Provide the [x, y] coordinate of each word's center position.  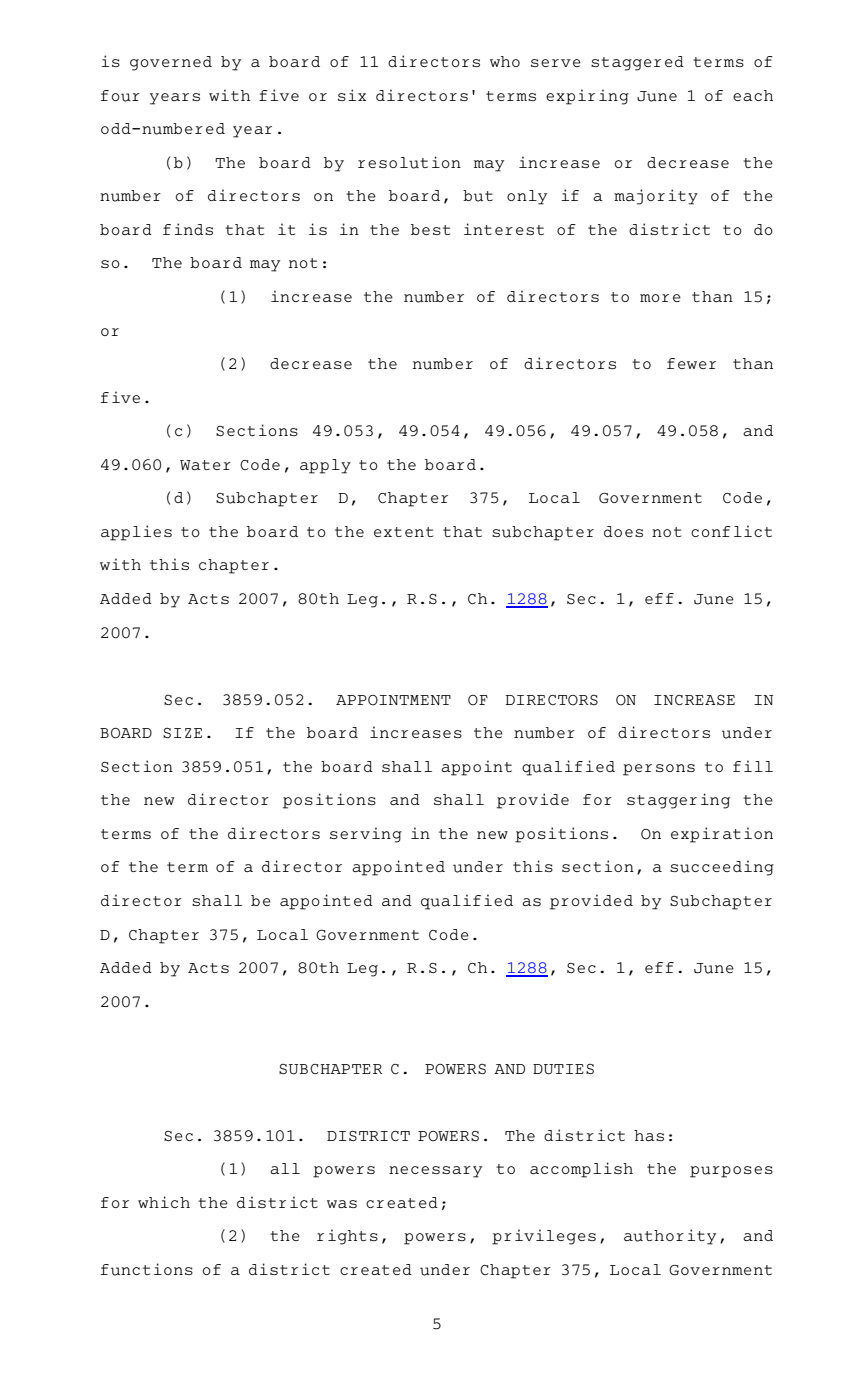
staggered [637, 63]
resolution [409, 162]
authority [670, 1237]
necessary [435, 1172]
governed [171, 63]
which [164, 1202]
